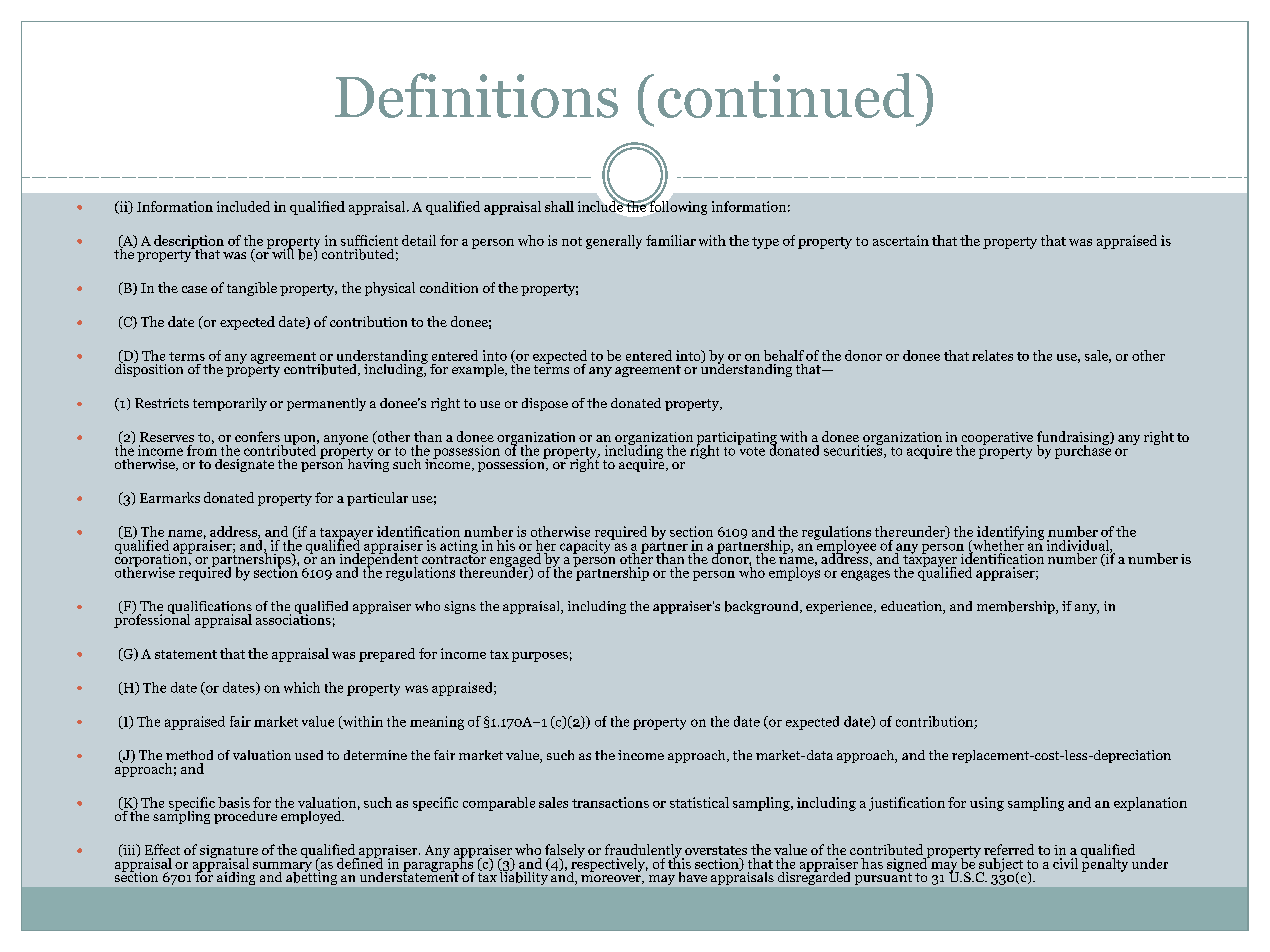 This screenshot has height=952, width=1270. What do you see at coordinates (229, 853) in the screenshot?
I see `signature` at bounding box center [229, 853].
